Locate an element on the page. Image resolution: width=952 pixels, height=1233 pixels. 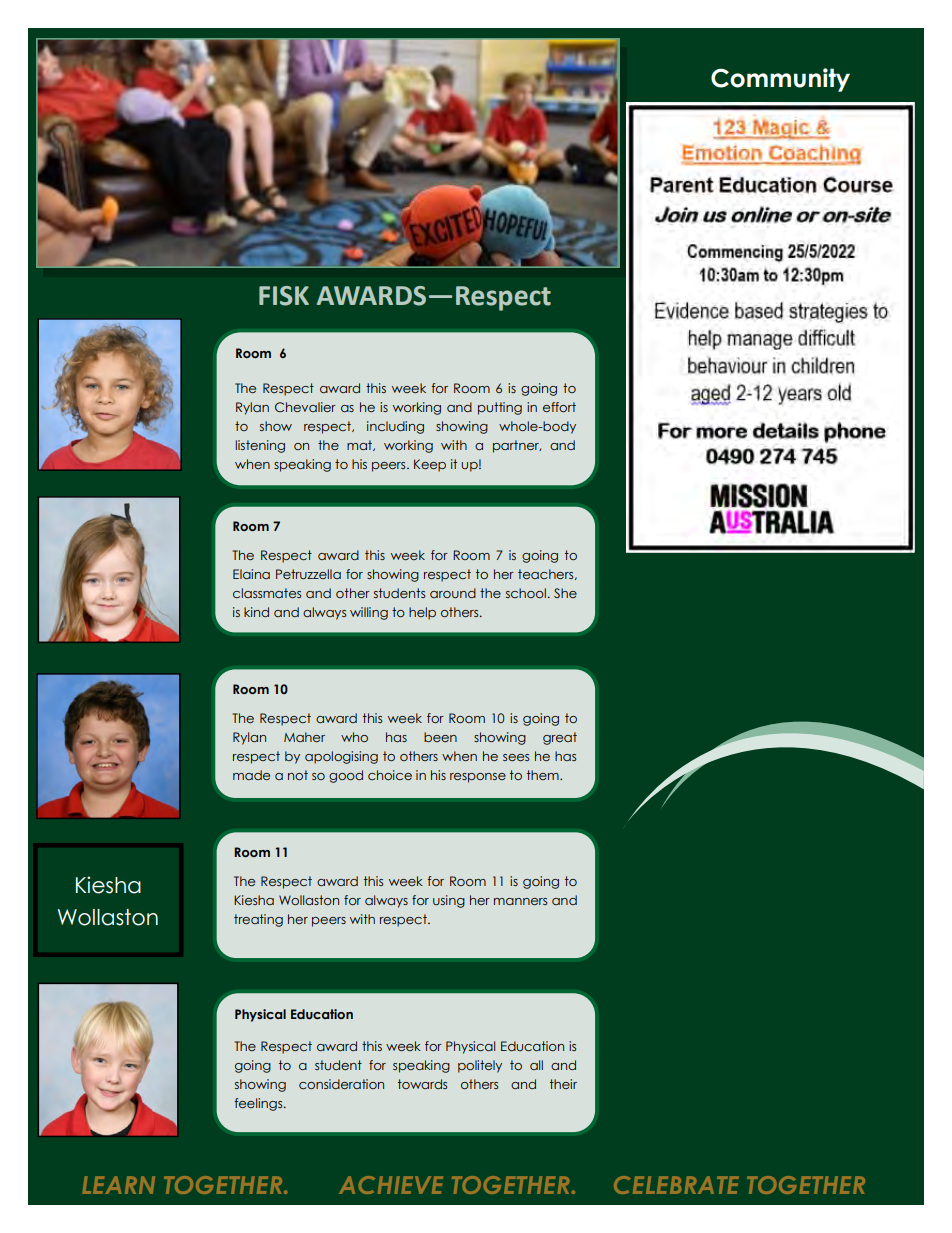
teachers is located at coordinates (547, 574).
